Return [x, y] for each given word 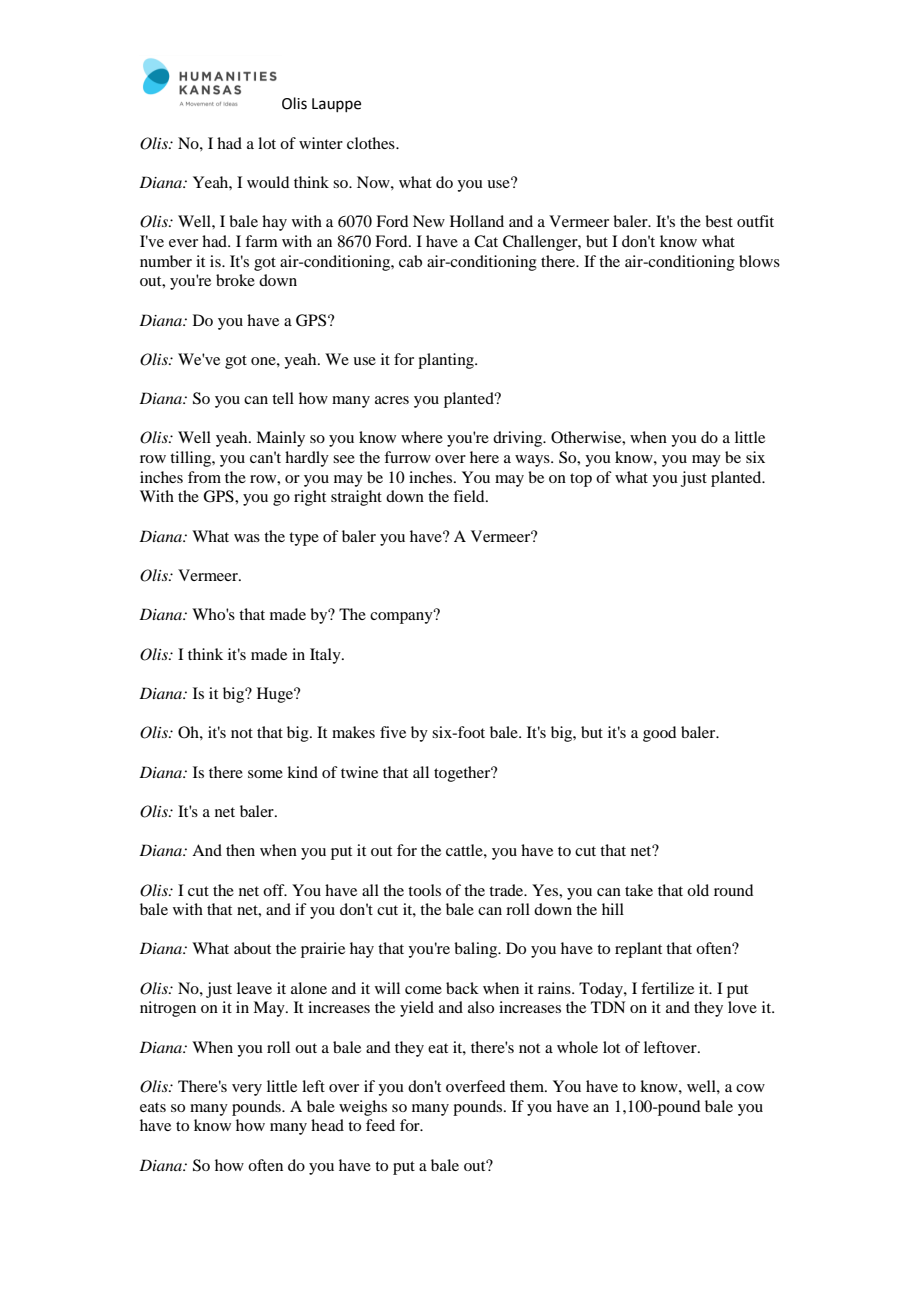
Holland [477, 221]
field [470, 496]
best [719, 221]
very [247, 1090]
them [528, 1086]
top [581, 480]
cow [750, 1088]
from [204, 477]
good [659, 734]
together [463, 774]
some [265, 774]
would [268, 182]
